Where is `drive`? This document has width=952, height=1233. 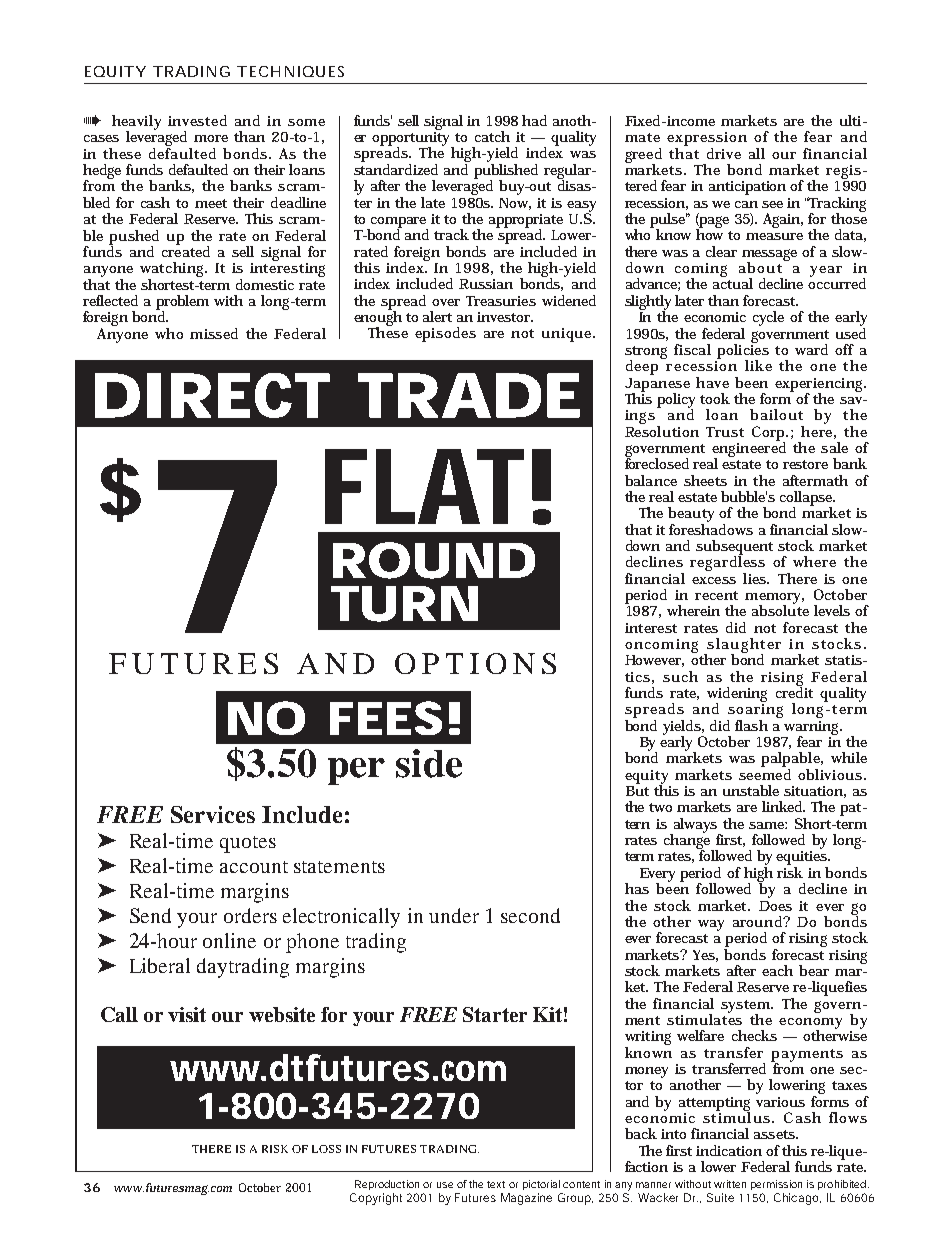 drive is located at coordinates (724, 153).
